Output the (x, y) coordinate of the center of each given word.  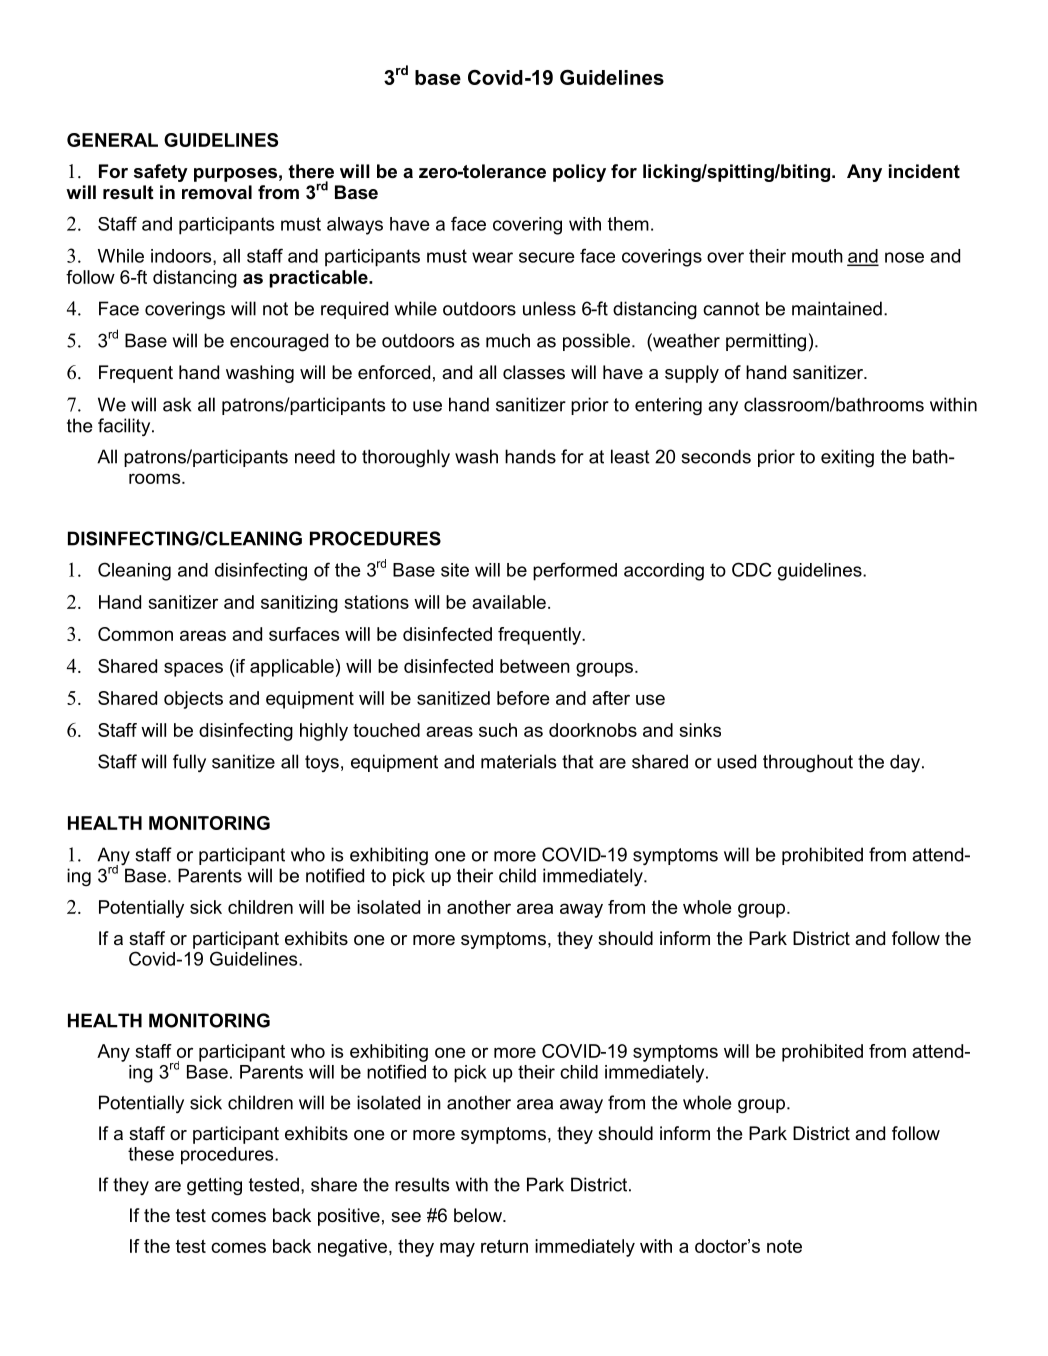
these (151, 1154)
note (784, 1246)
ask (177, 404)
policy (579, 173)
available (509, 602)
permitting (766, 342)
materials (518, 761)
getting (214, 1186)
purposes (235, 175)
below (479, 1215)
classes (534, 372)
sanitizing (299, 604)
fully (189, 763)
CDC (752, 569)
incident (924, 171)
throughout (808, 763)
